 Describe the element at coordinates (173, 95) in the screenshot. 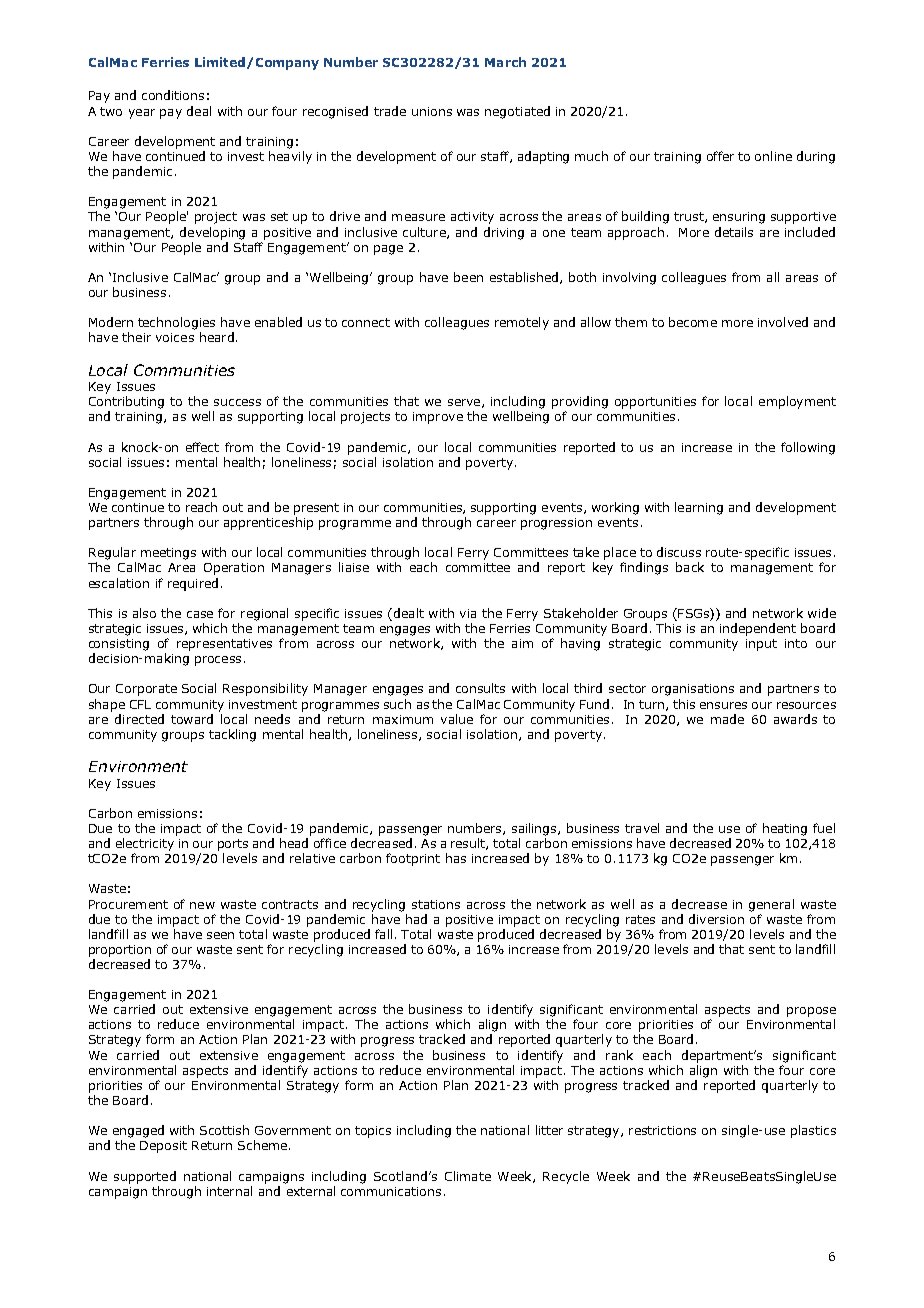

I see `conditions` at that location.
